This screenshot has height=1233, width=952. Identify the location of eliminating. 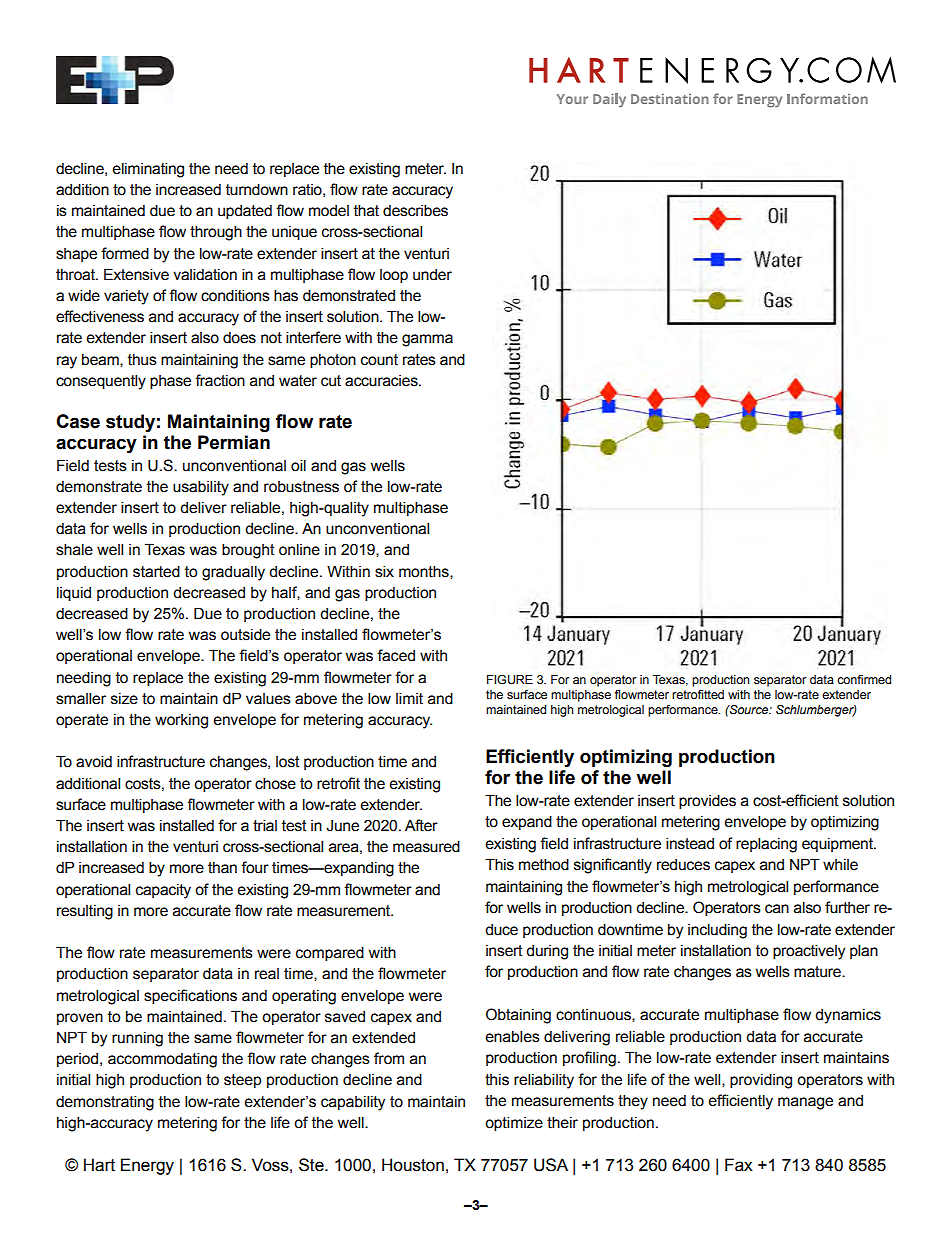
(148, 170).
